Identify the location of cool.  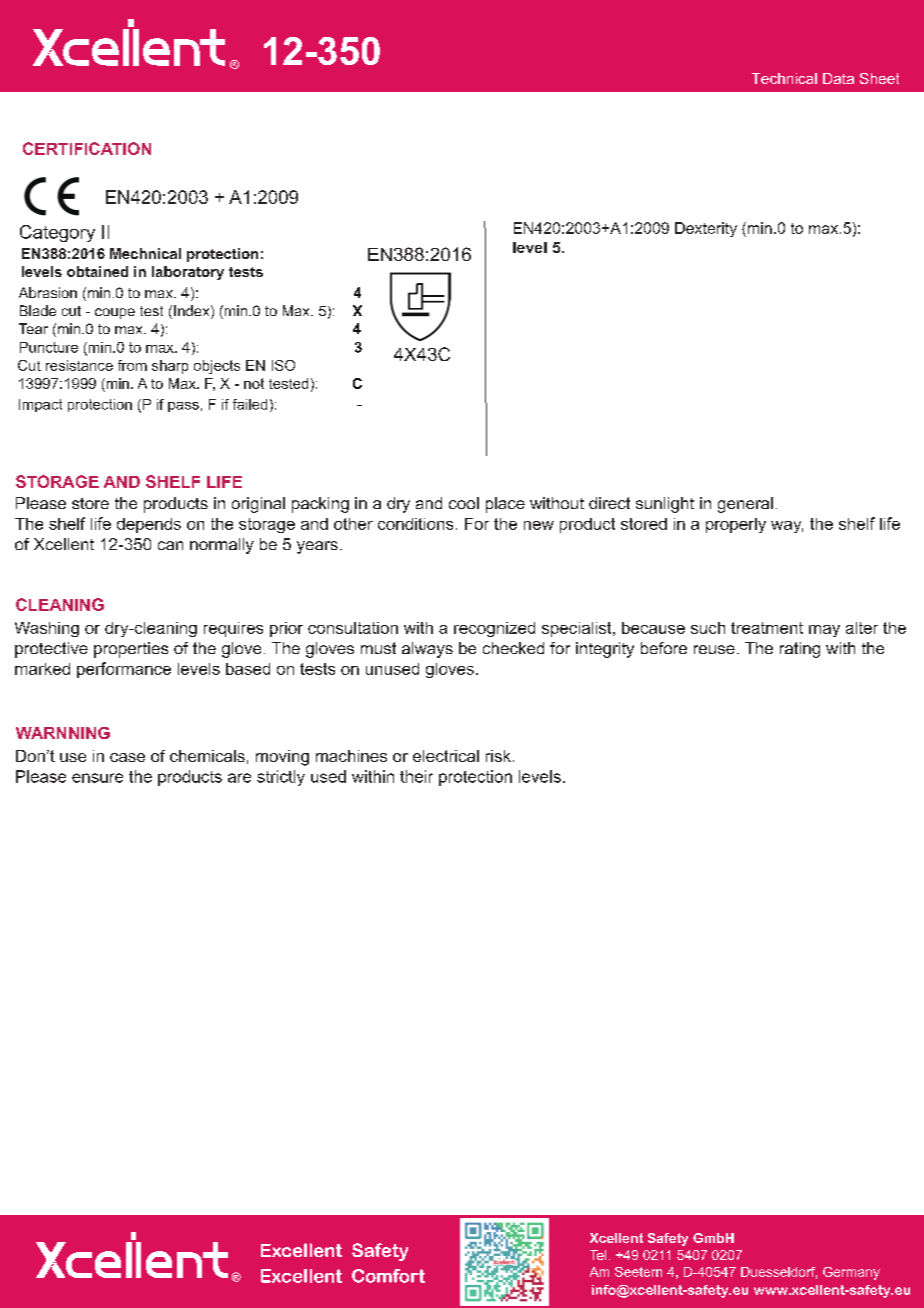
(464, 503).
